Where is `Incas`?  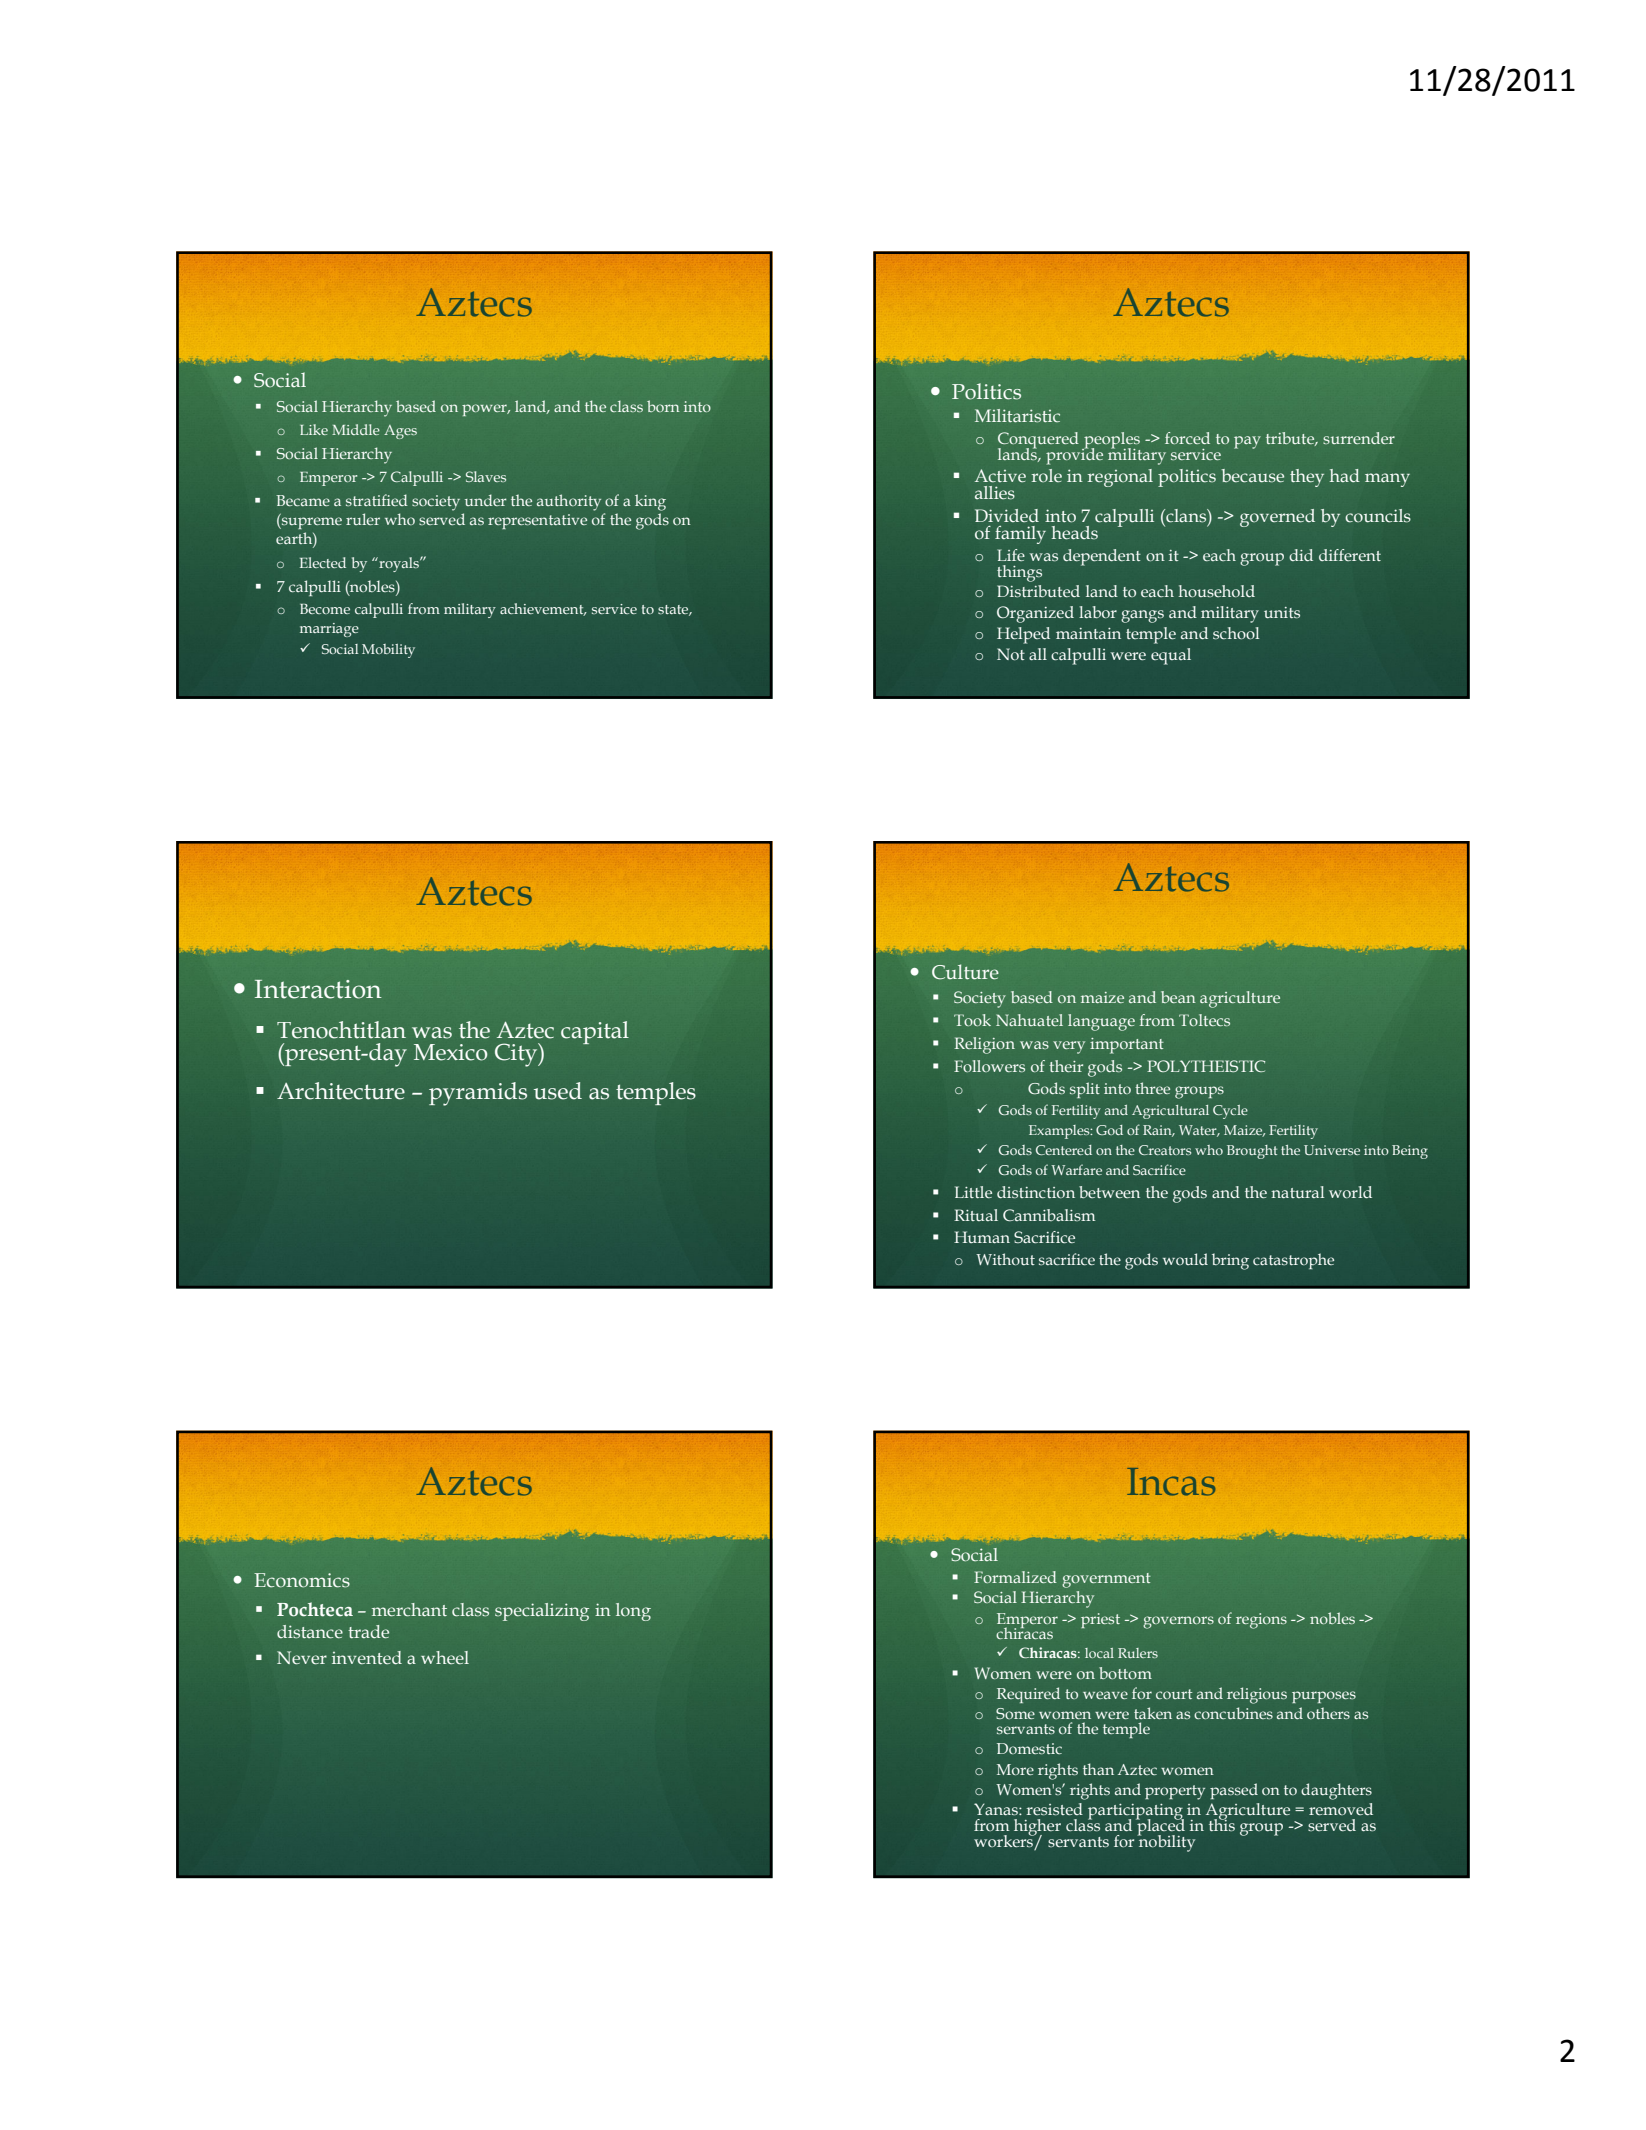
Incas is located at coordinates (1171, 1482).
